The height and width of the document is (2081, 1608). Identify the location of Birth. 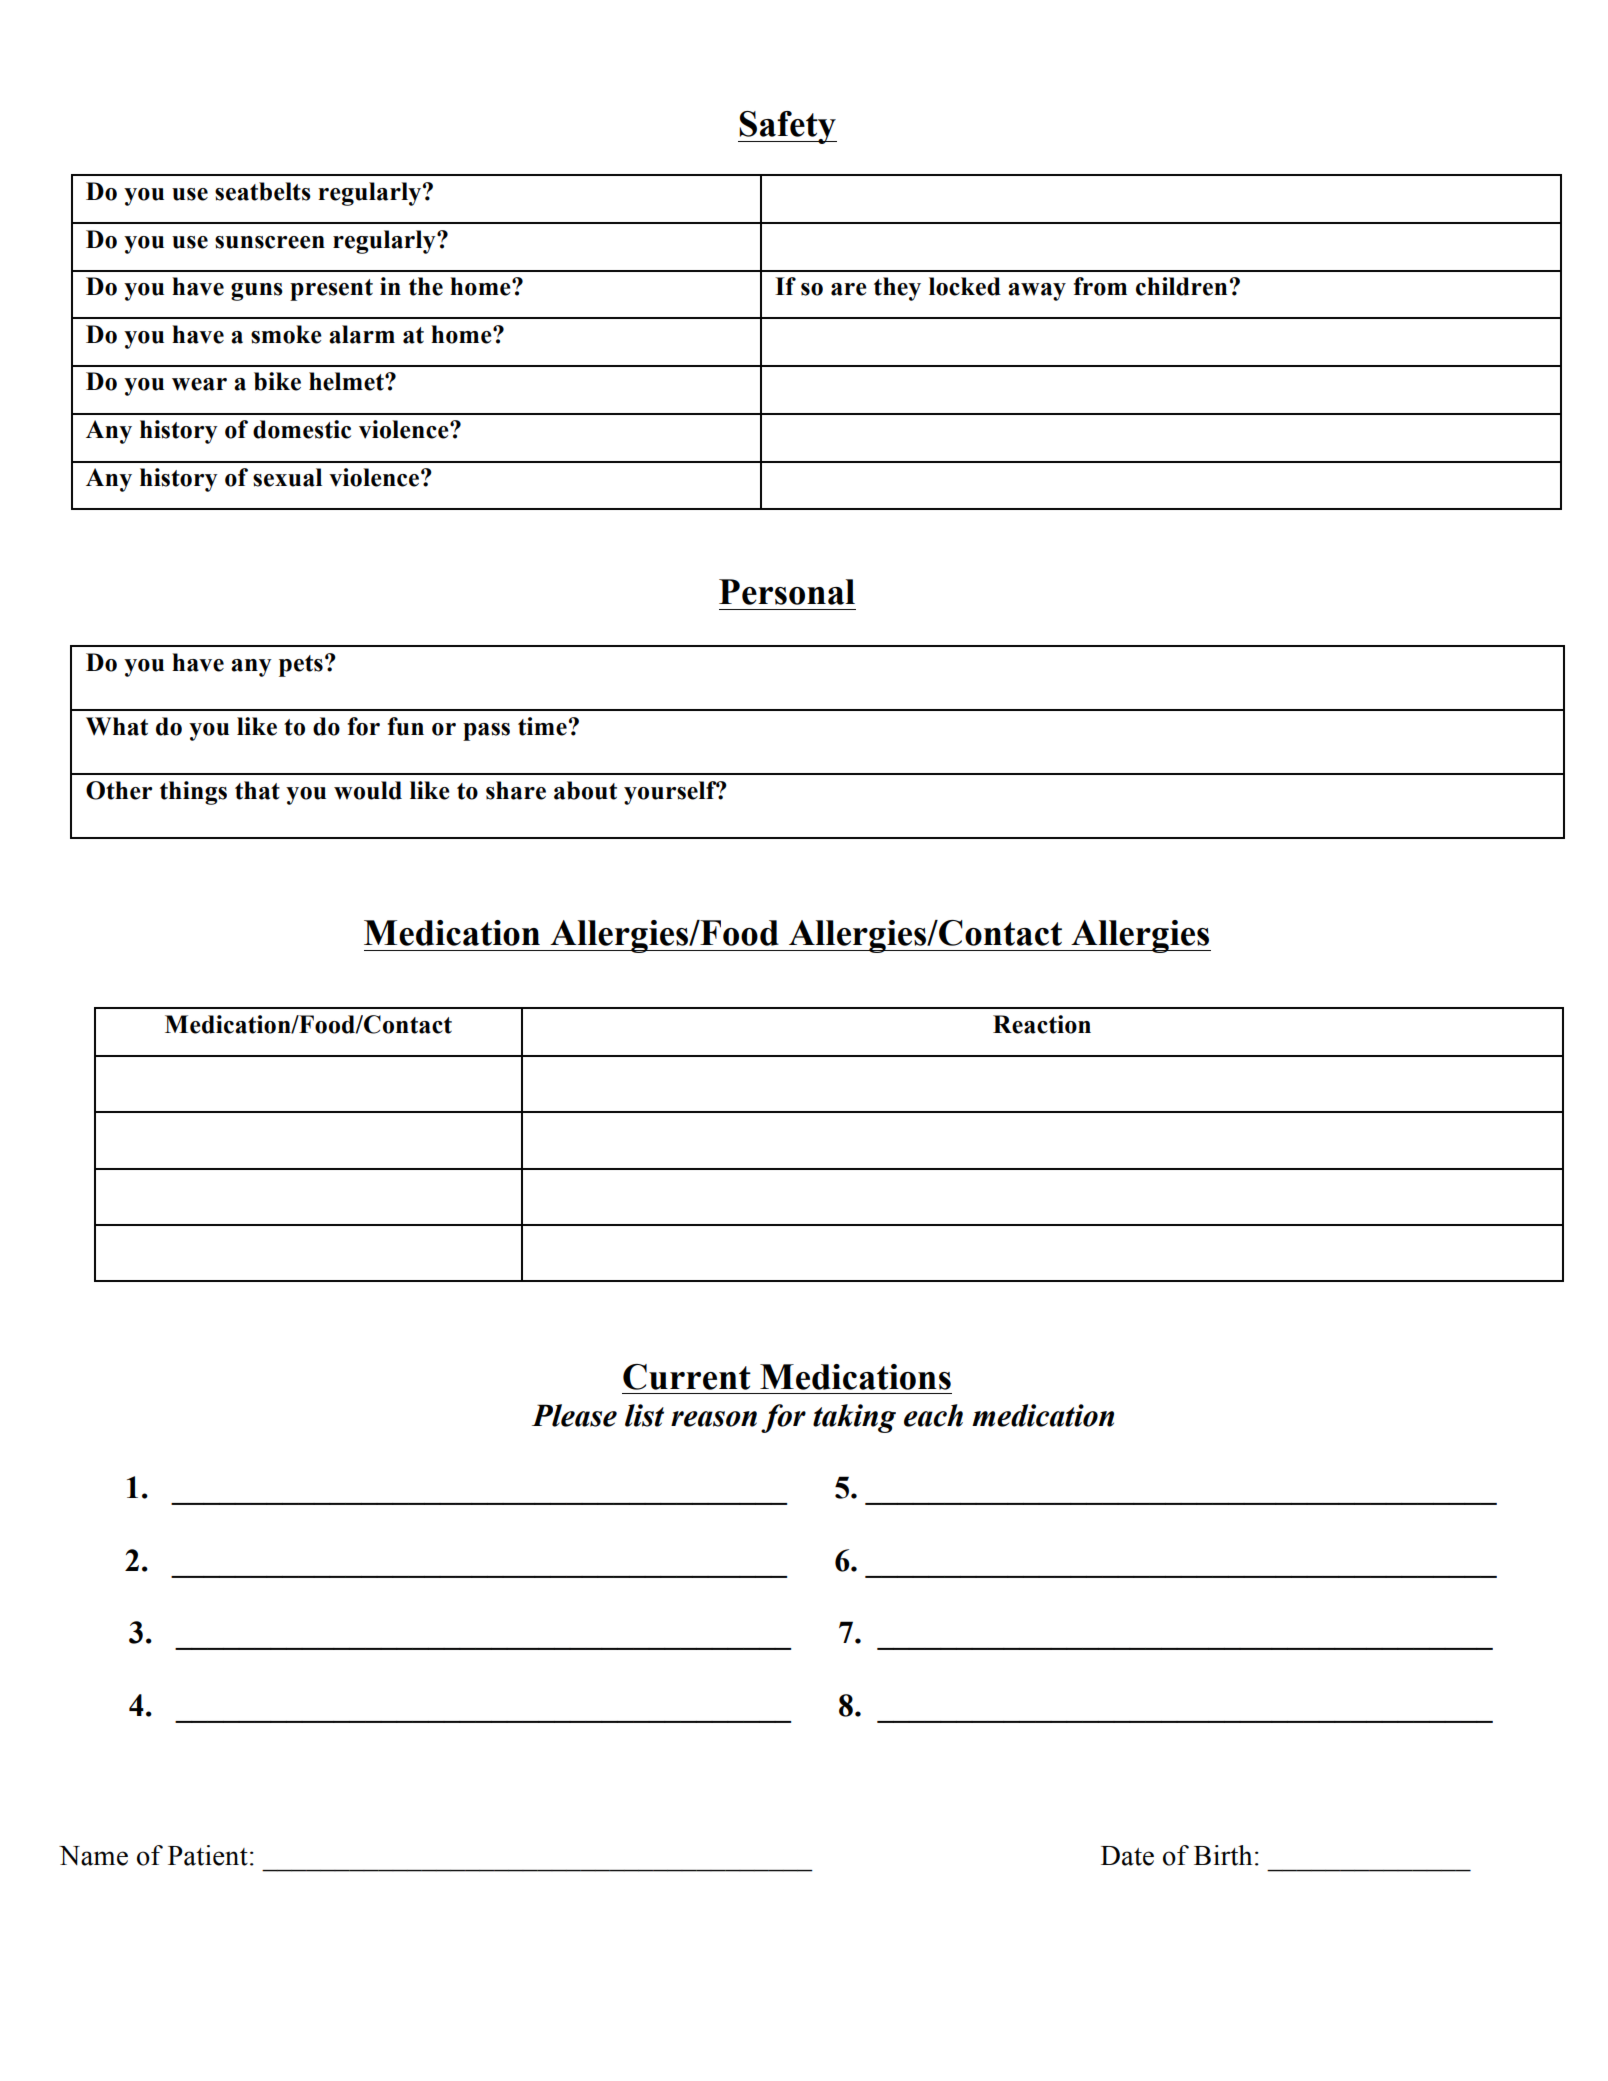
(1223, 1855).
